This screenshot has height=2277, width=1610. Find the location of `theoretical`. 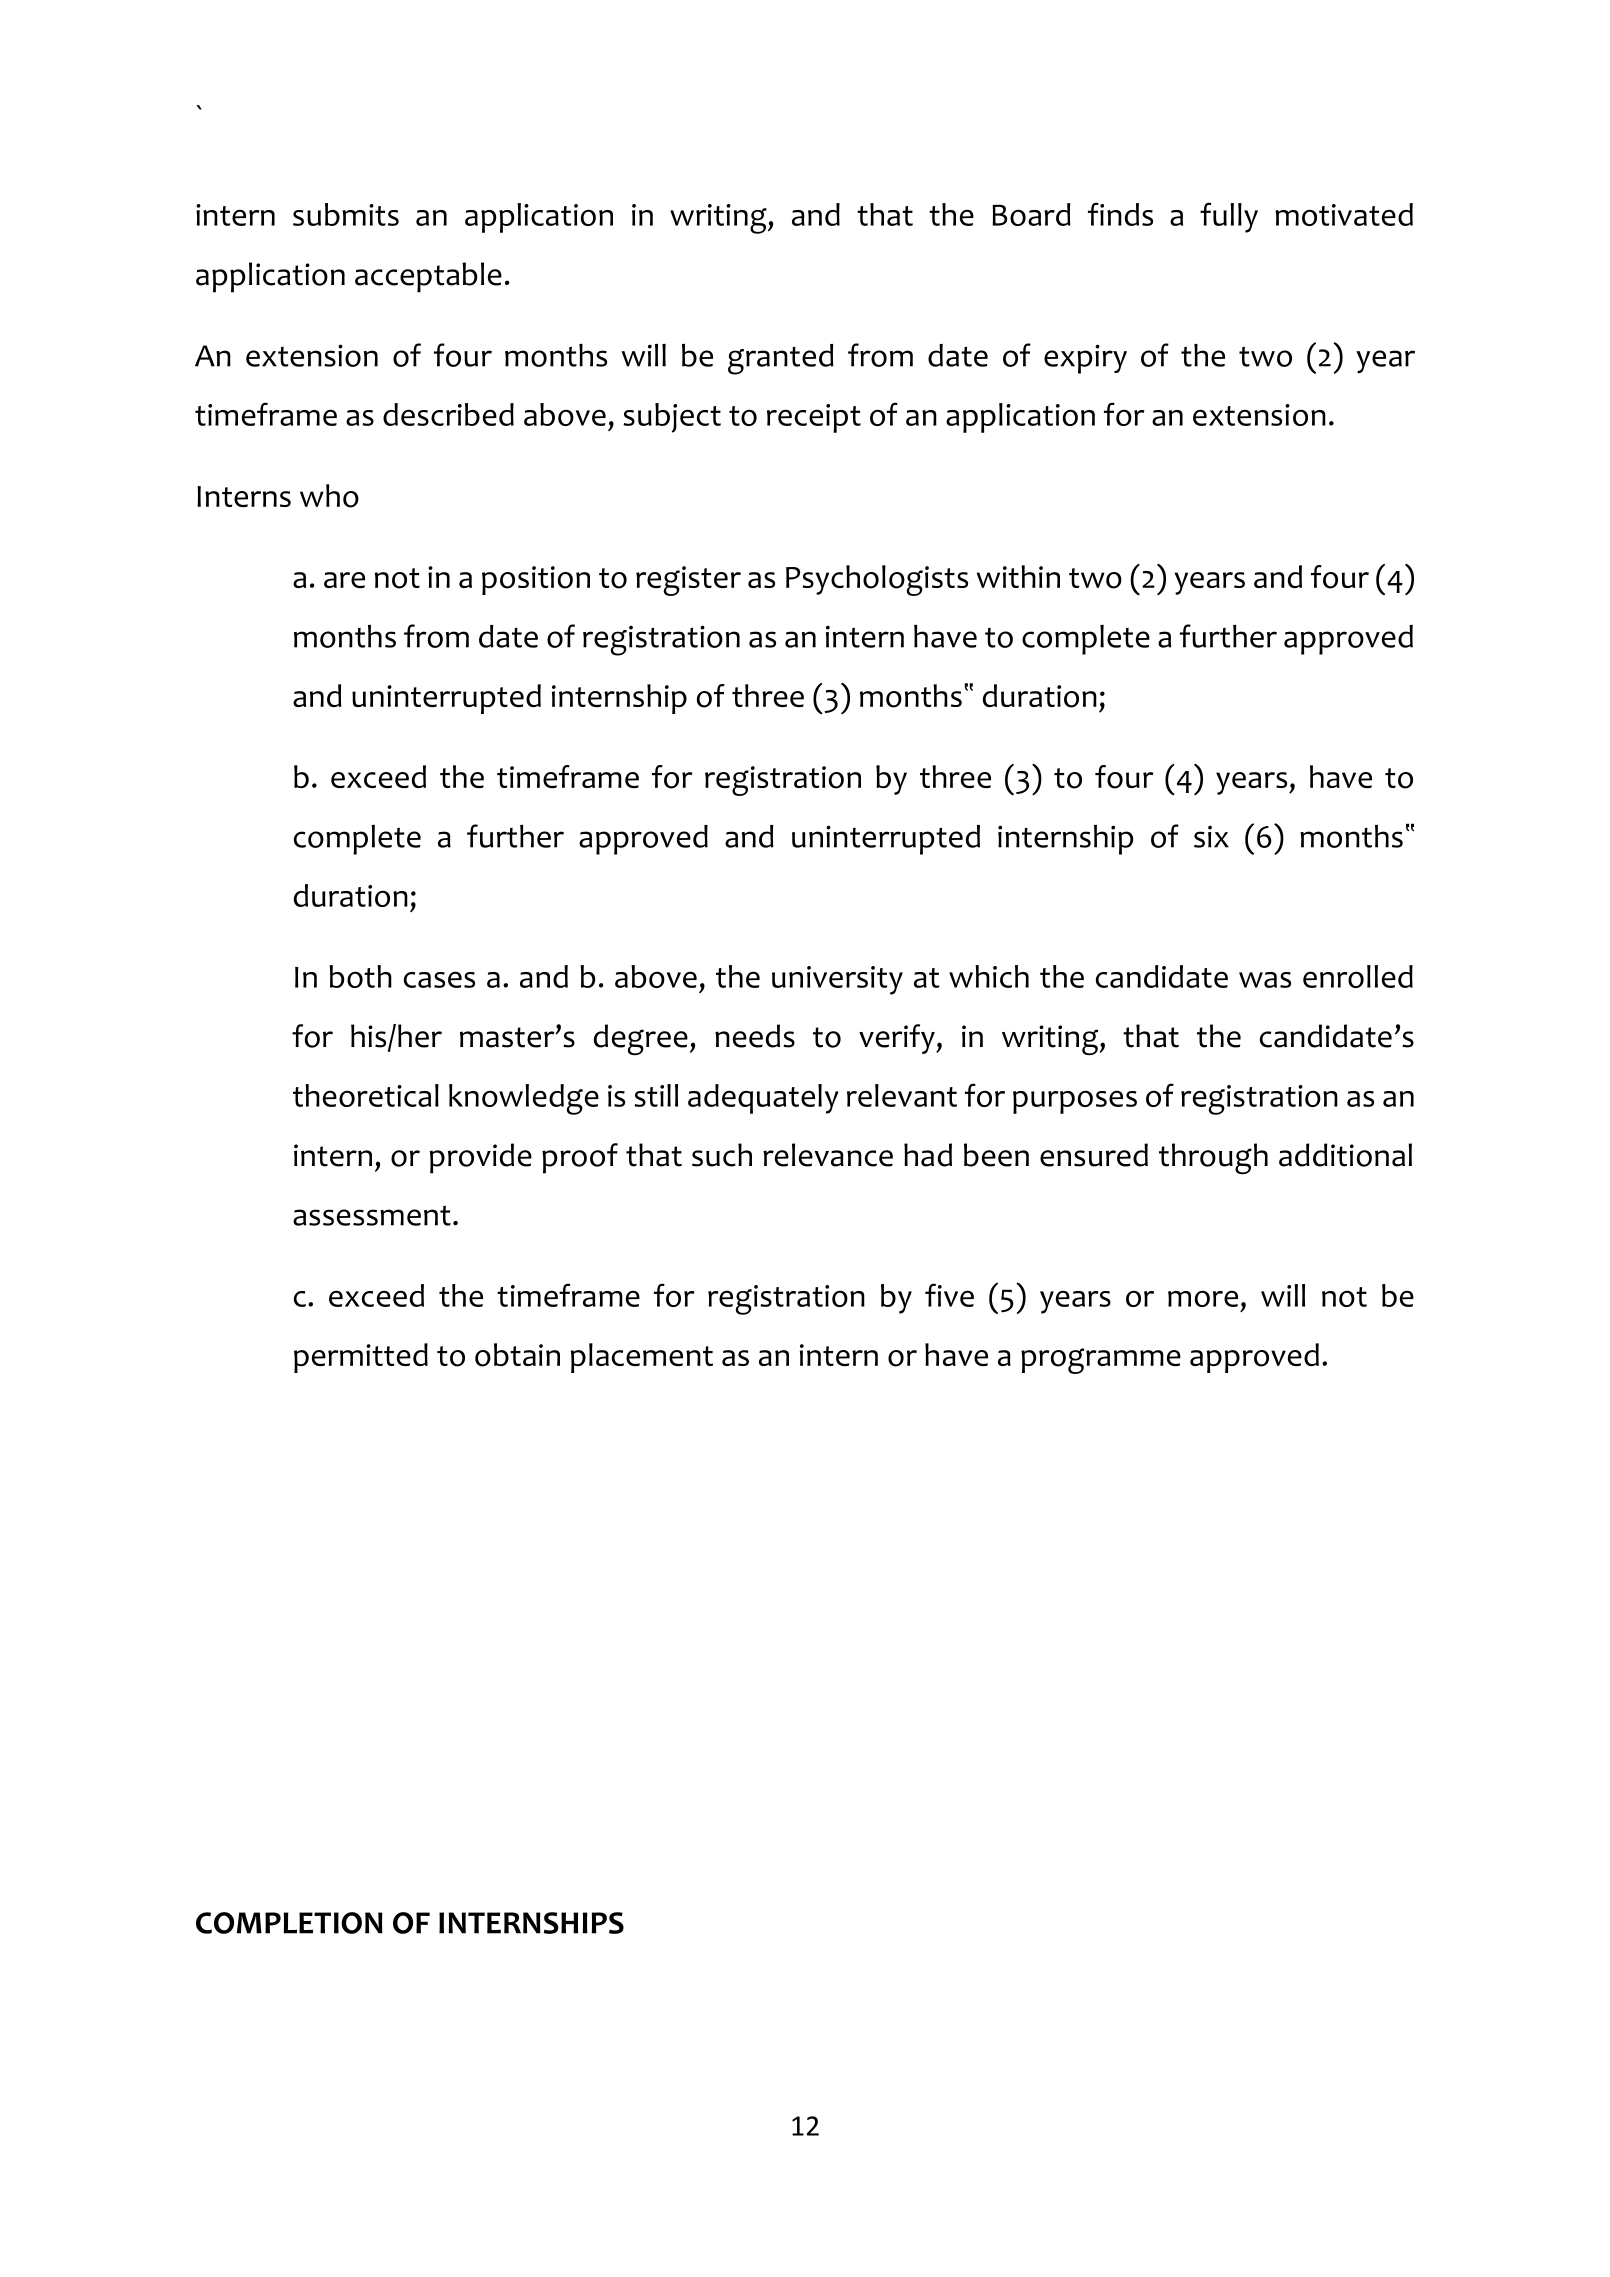

theoretical is located at coordinates (366, 1095).
